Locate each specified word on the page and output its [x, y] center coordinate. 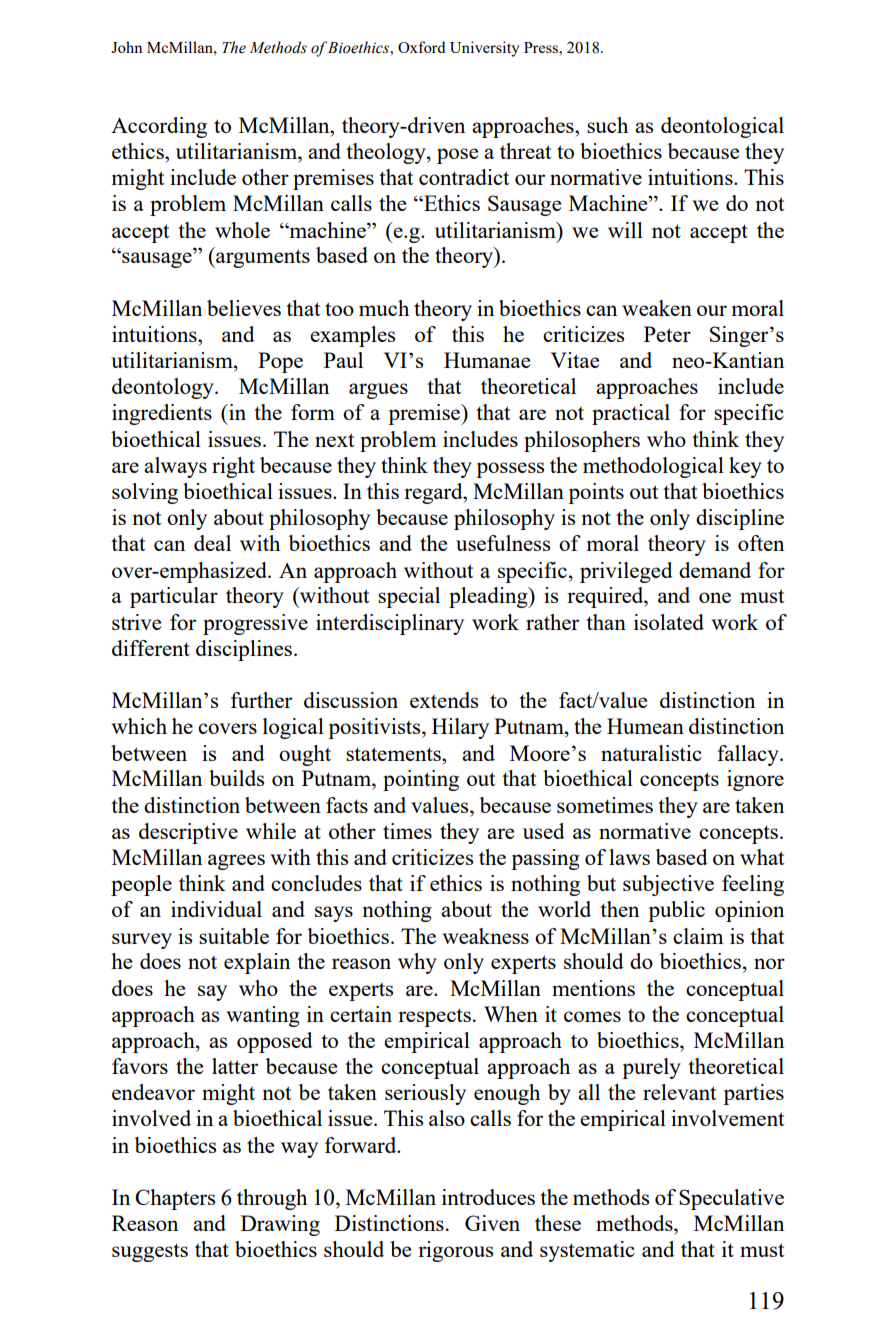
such [607, 125]
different [151, 648]
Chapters [175, 1199]
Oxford [421, 47]
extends [444, 700]
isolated [669, 622]
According [159, 127]
